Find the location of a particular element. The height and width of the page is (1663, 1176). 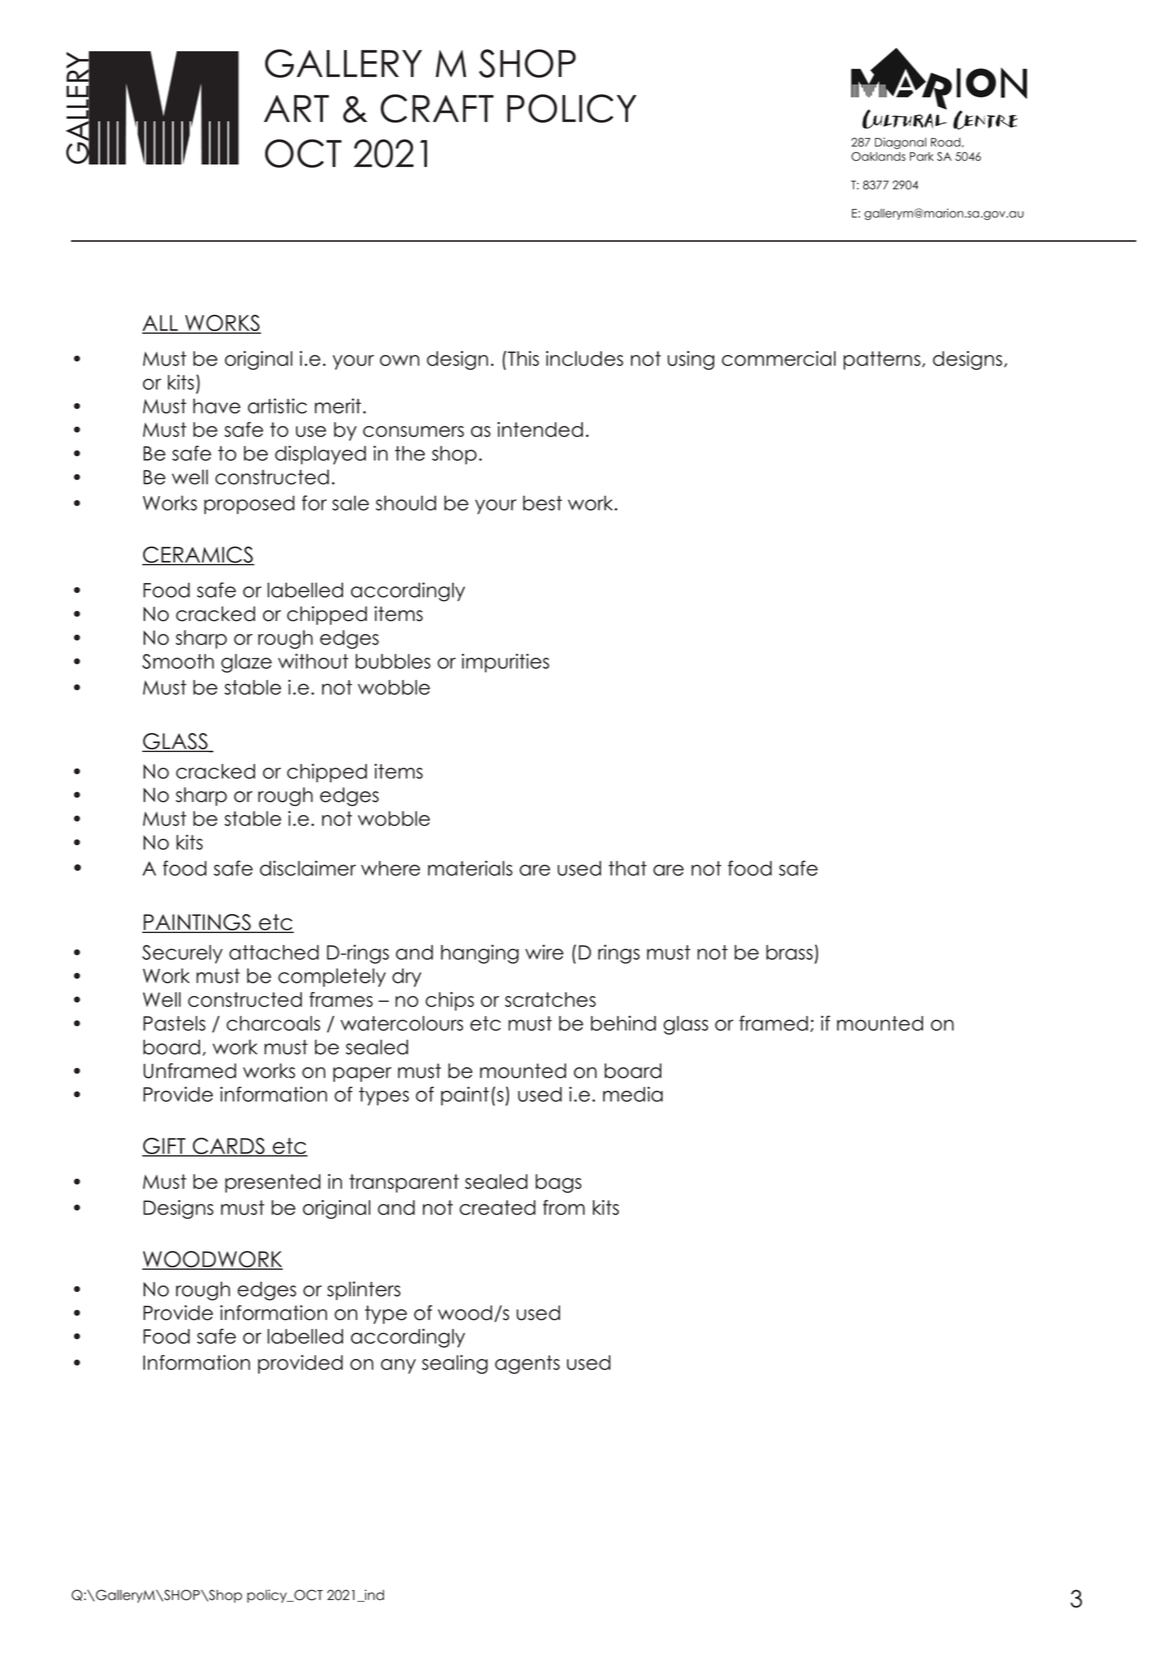

impurities is located at coordinates (505, 663).
